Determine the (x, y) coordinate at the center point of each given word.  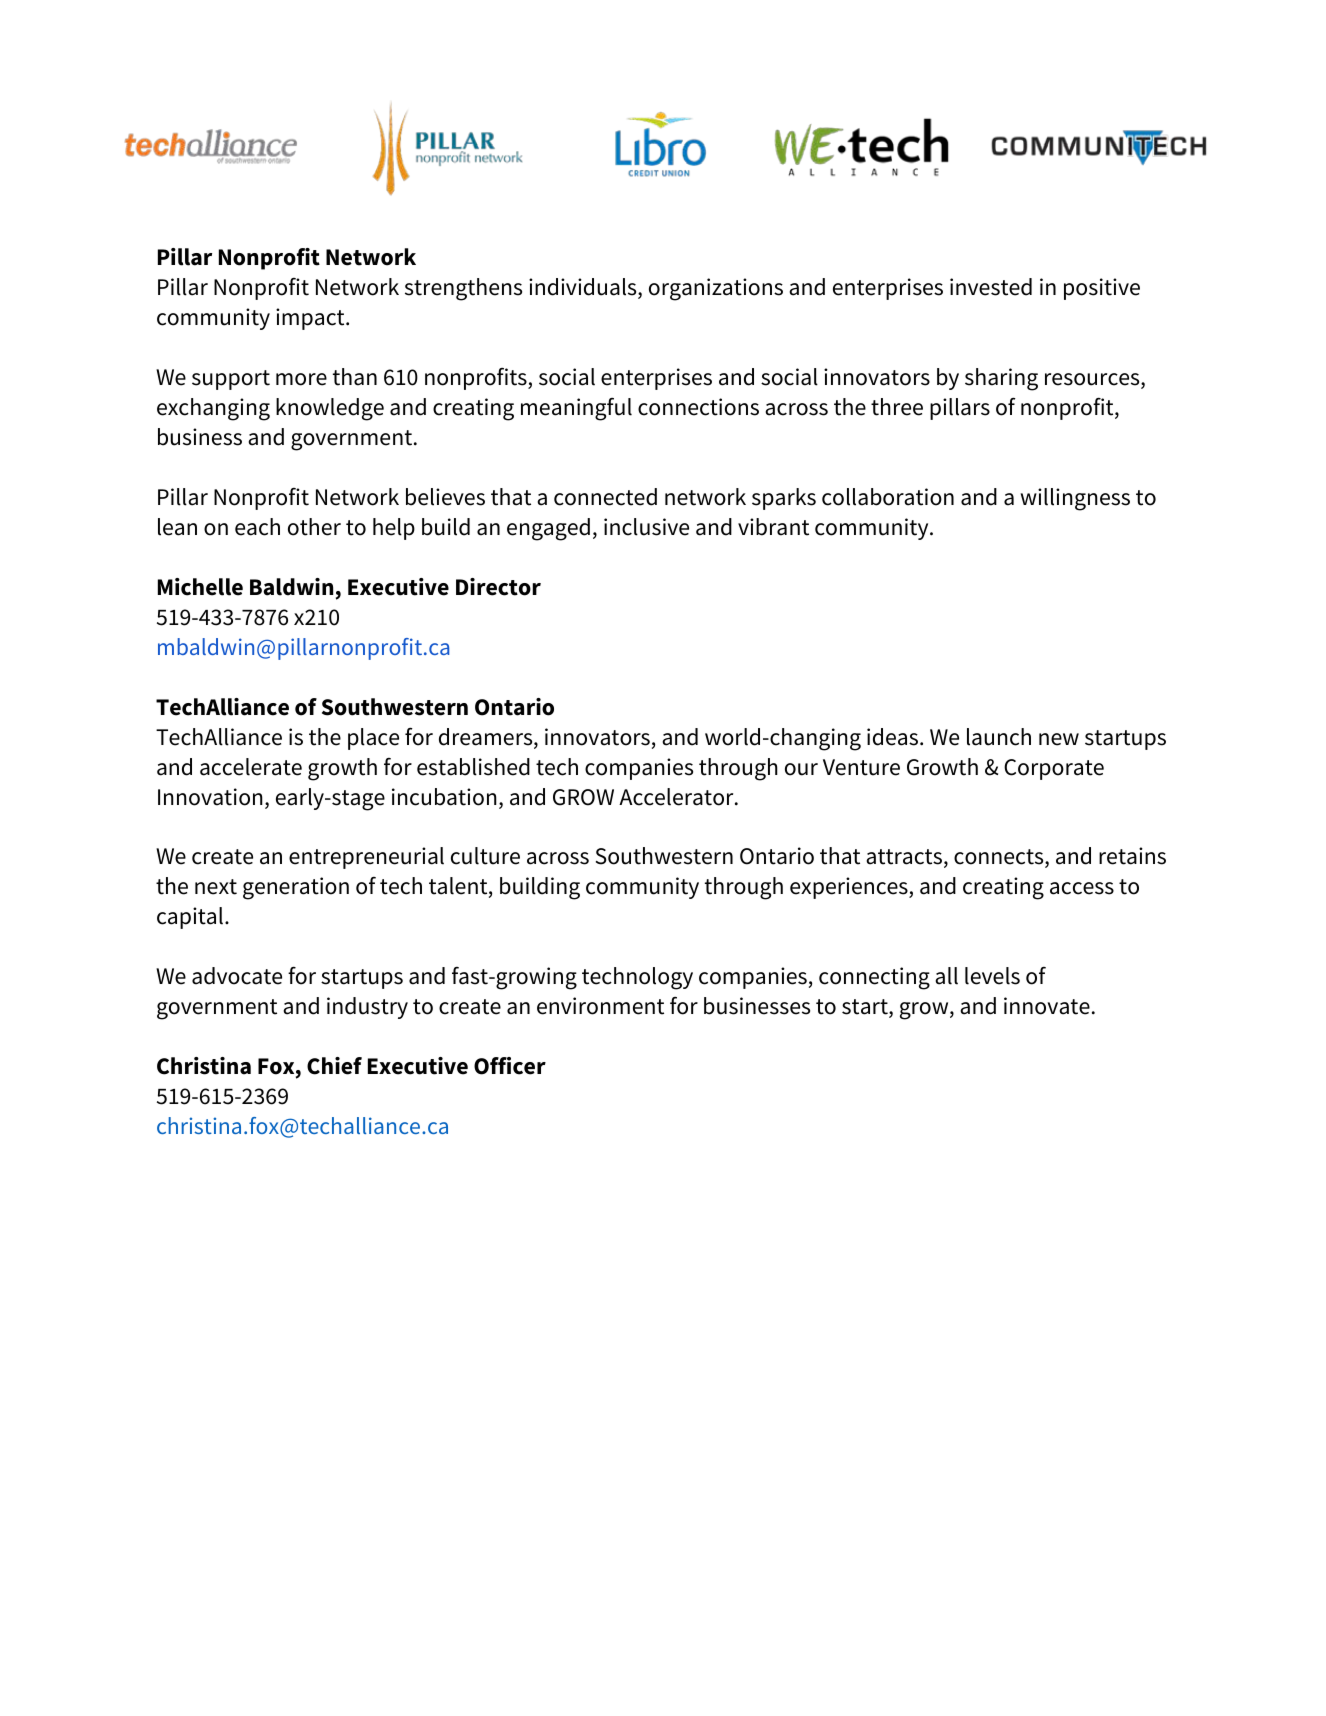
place (373, 739)
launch (999, 737)
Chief (334, 1066)
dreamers (487, 738)
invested (991, 287)
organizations (716, 289)
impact (311, 319)
